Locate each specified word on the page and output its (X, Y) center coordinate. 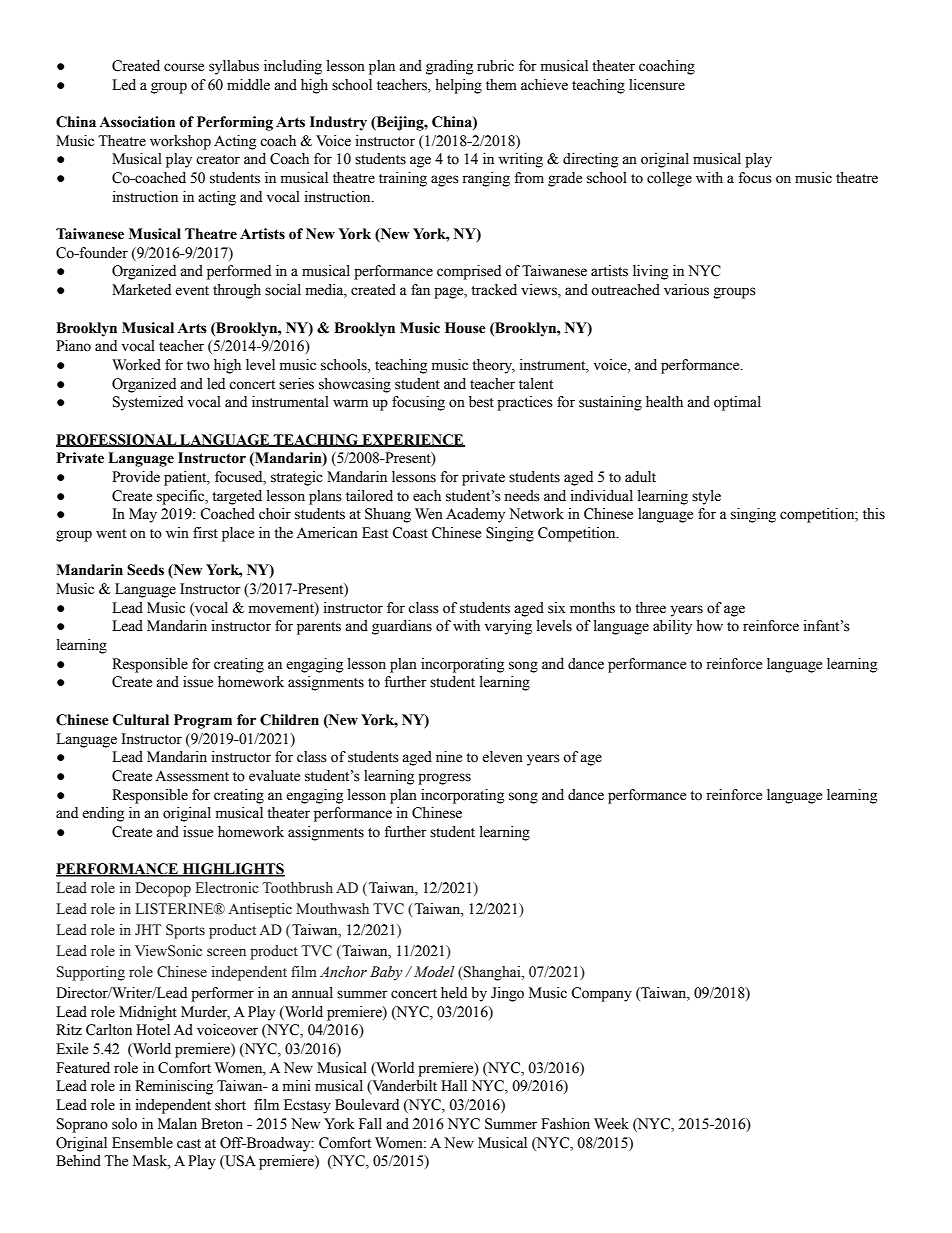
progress (444, 779)
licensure (657, 85)
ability (672, 627)
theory (493, 366)
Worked (136, 365)
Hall (454, 1085)
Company (601, 994)
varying (508, 627)
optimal (737, 403)
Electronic (227, 888)
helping (458, 86)
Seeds (145, 570)
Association (137, 122)
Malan (177, 1124)
